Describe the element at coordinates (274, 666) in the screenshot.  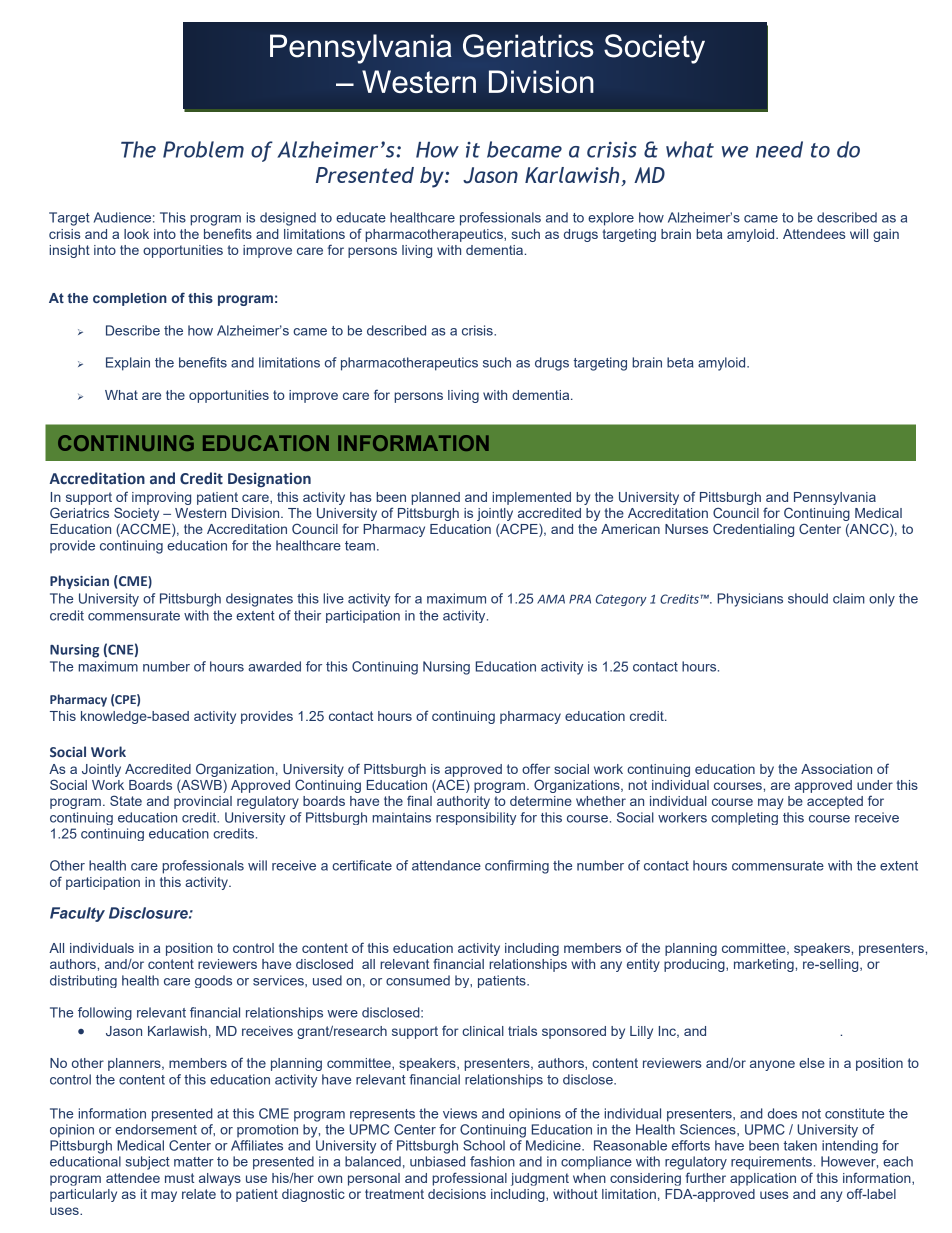
I see `awarded` at that location.
